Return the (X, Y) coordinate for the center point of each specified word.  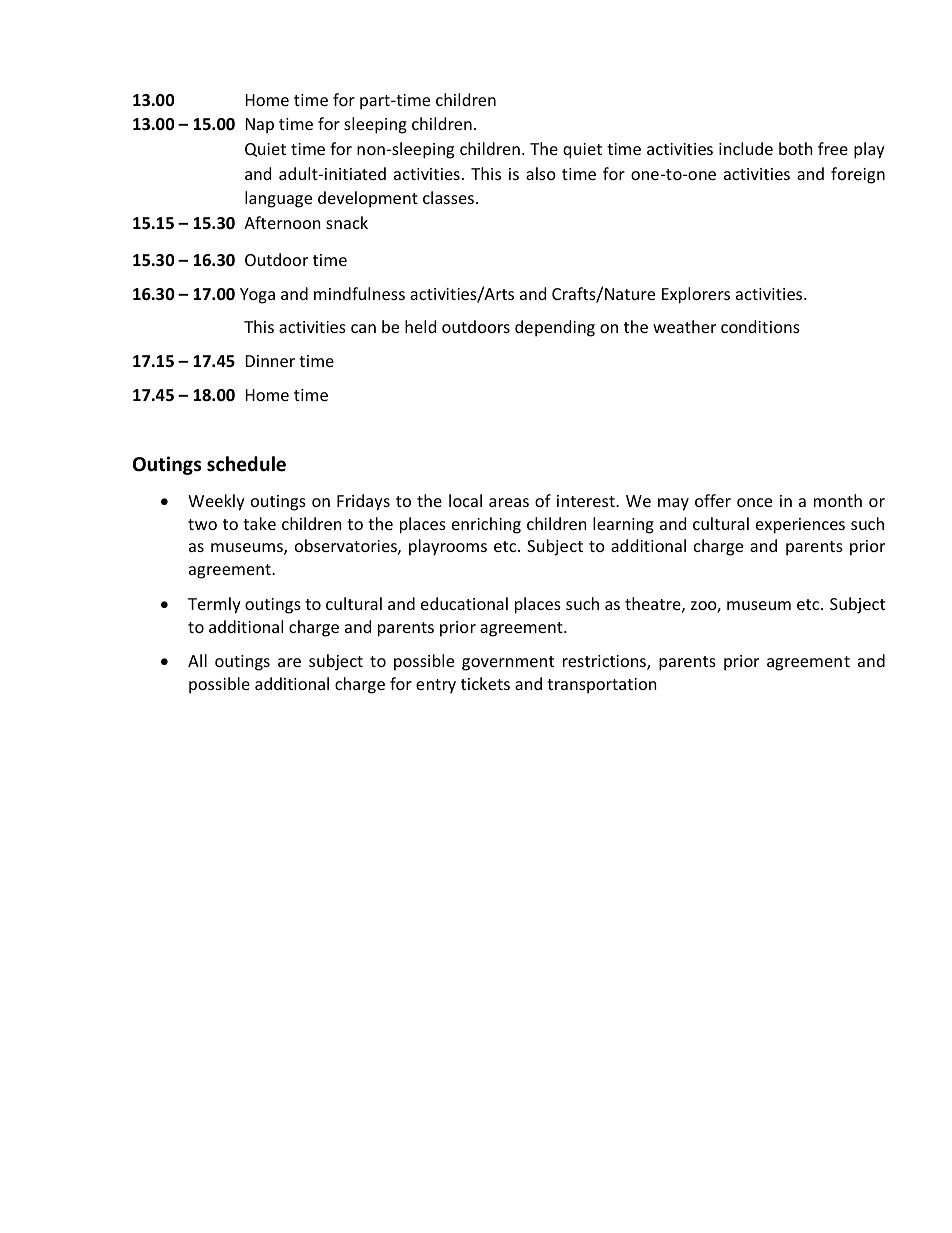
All (197, 660)
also (541, 173)
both (796, 148)
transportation (602, 686)
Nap (260, 126)
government (508, 663)
